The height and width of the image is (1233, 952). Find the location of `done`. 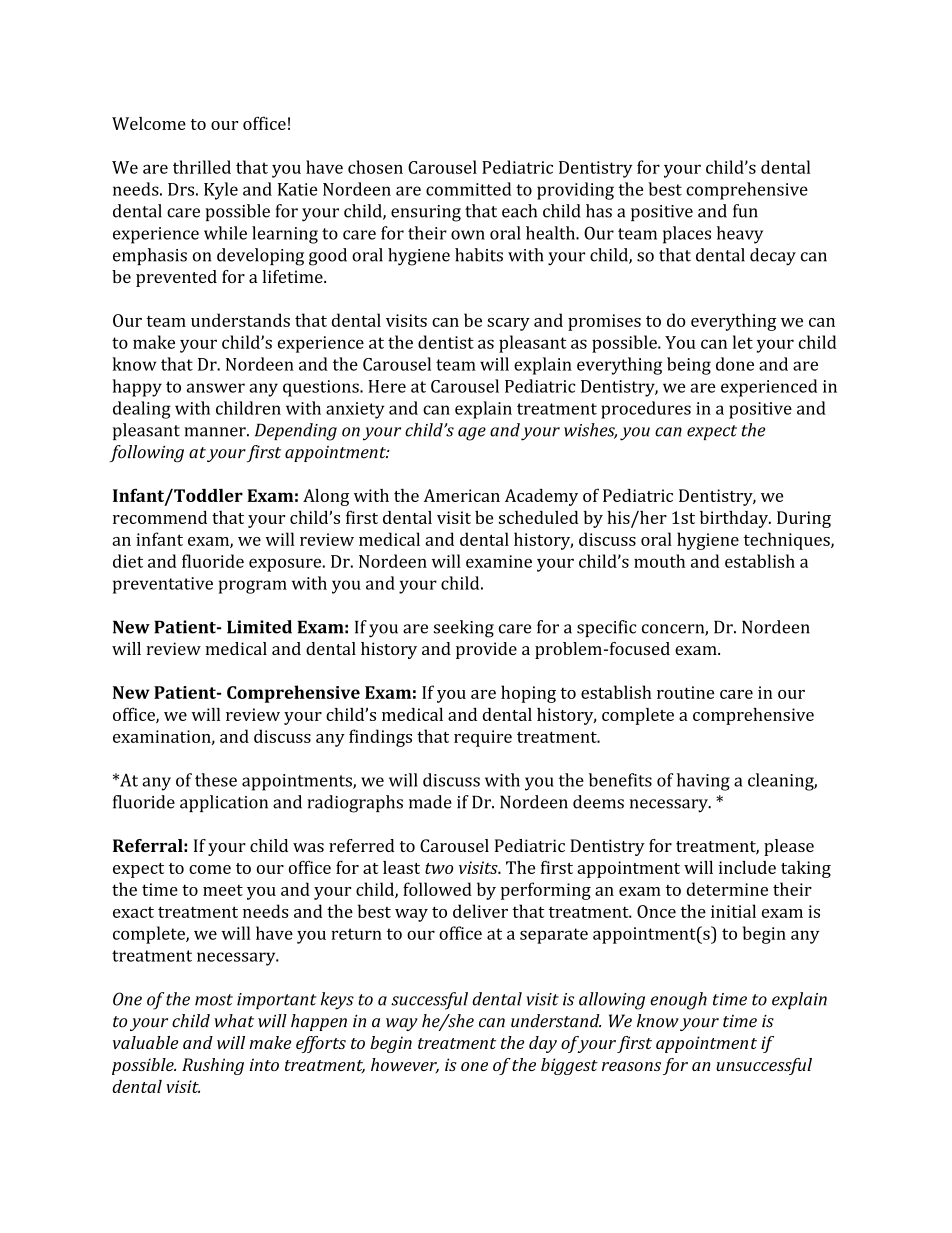

done is located at coordinates (735, 364).
